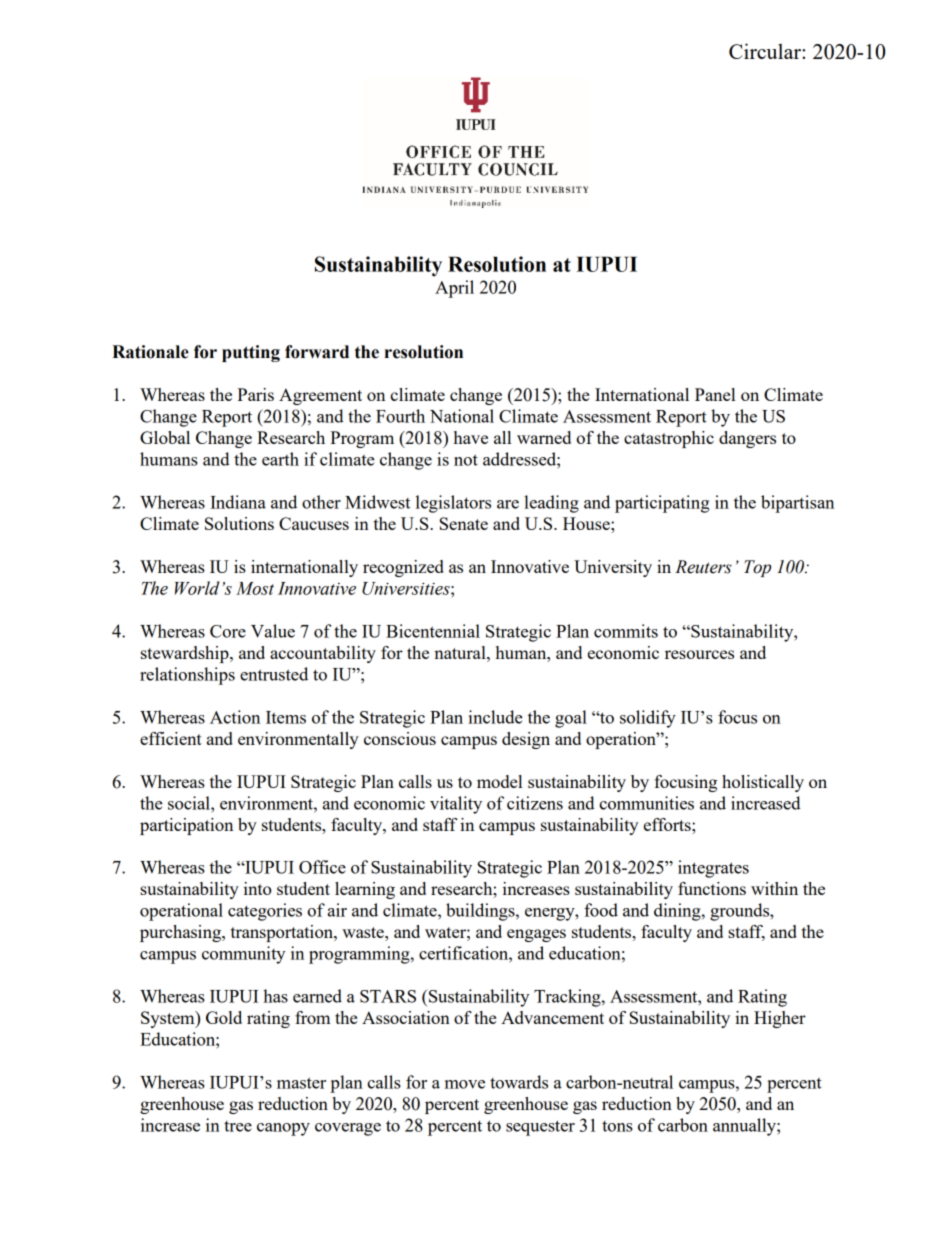 The image size is (952, 1233). Describe the element at coordinates (766, 51) in the image. I see `Circular` at that location.
